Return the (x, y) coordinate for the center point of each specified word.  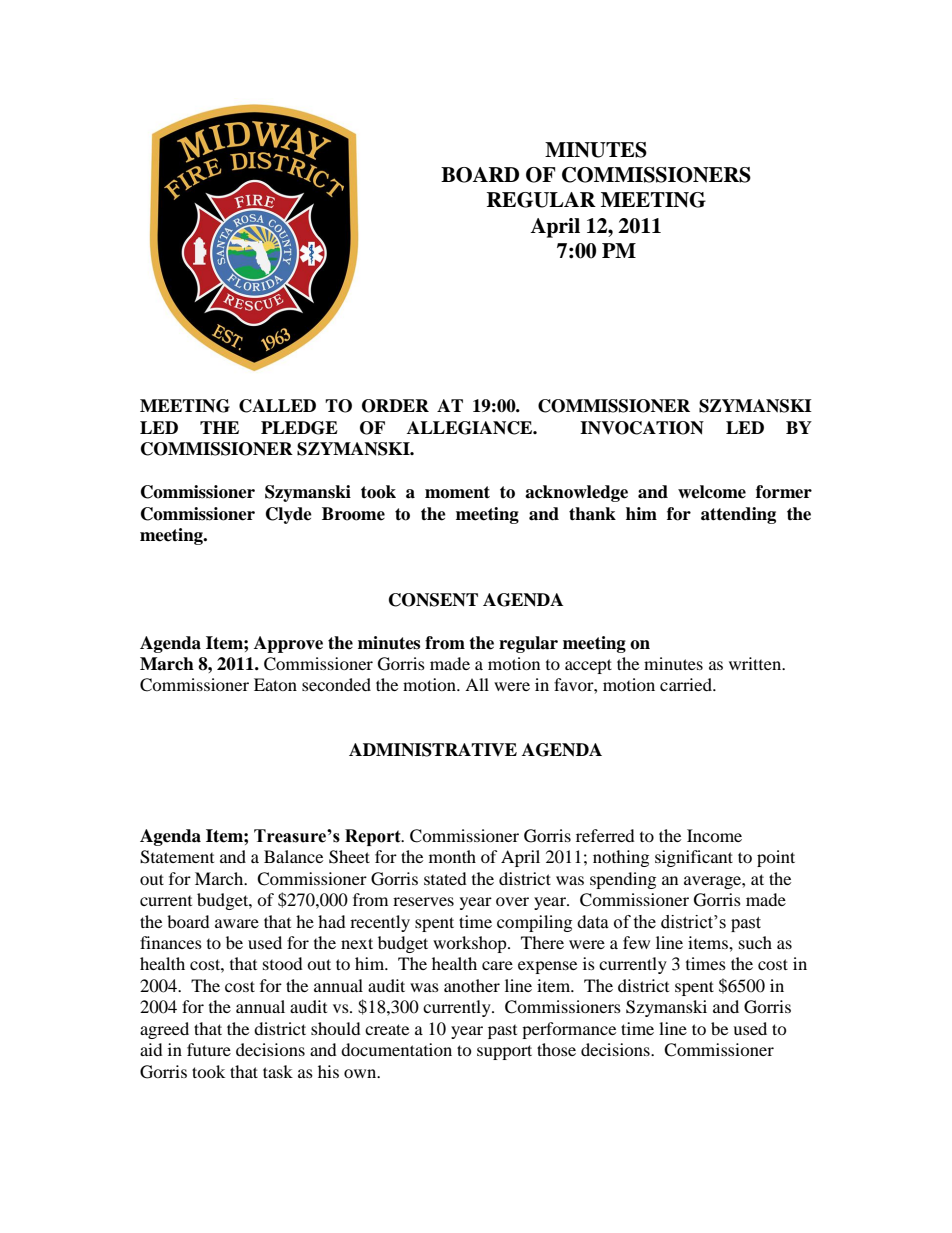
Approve (288, 644)
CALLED (277, 406)
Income (714, 835)
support (504, 1052)
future (209, 1049)
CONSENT (433, 600)
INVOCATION (642, 428)
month (452, 856)
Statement (177, 857)
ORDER (395, 406)
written (756, 663)
